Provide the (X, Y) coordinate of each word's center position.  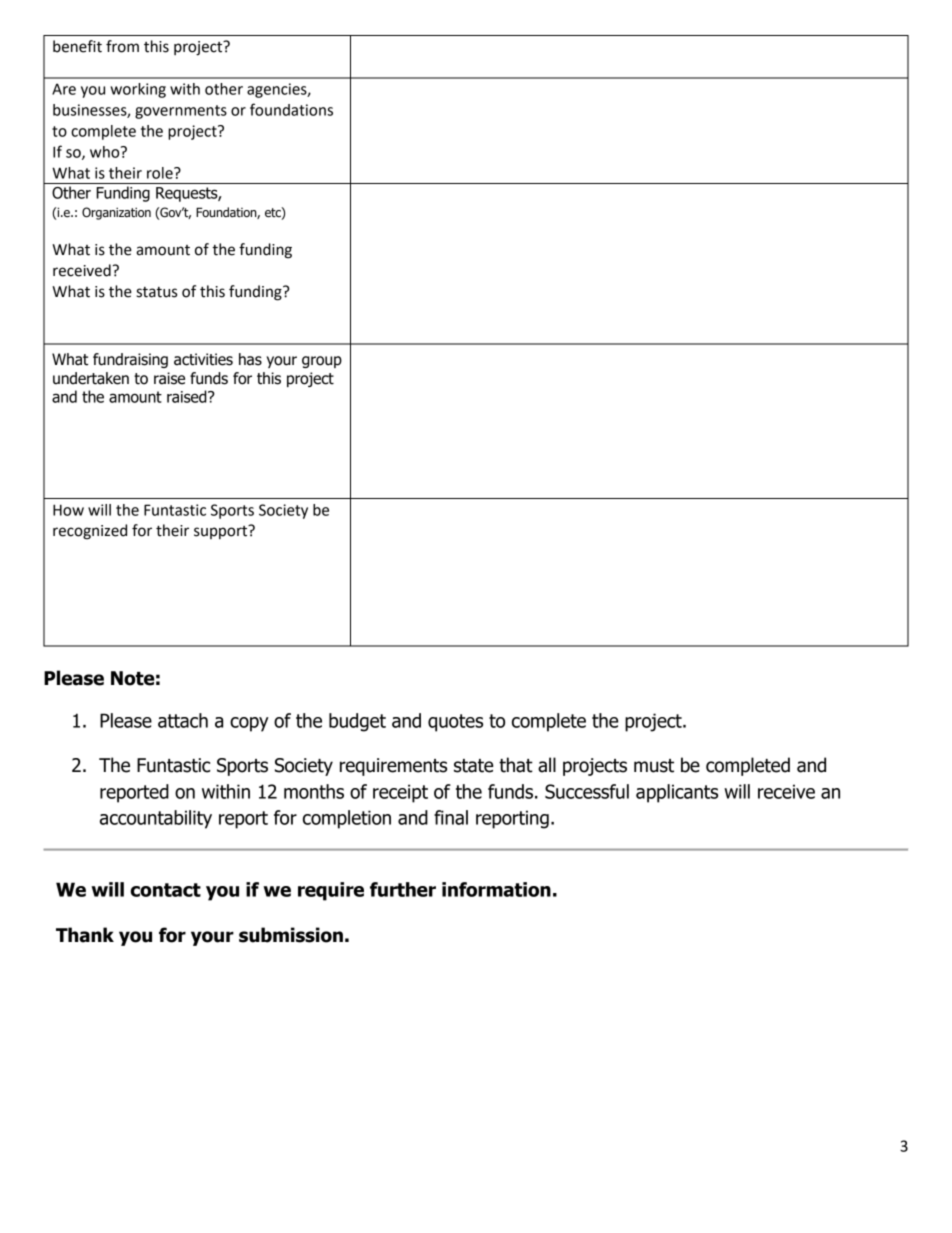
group (322, 362)
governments (181, 112)
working (138, 90)
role (161, 173)
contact (165, 890)
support (222, 531)
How (68, 510)
